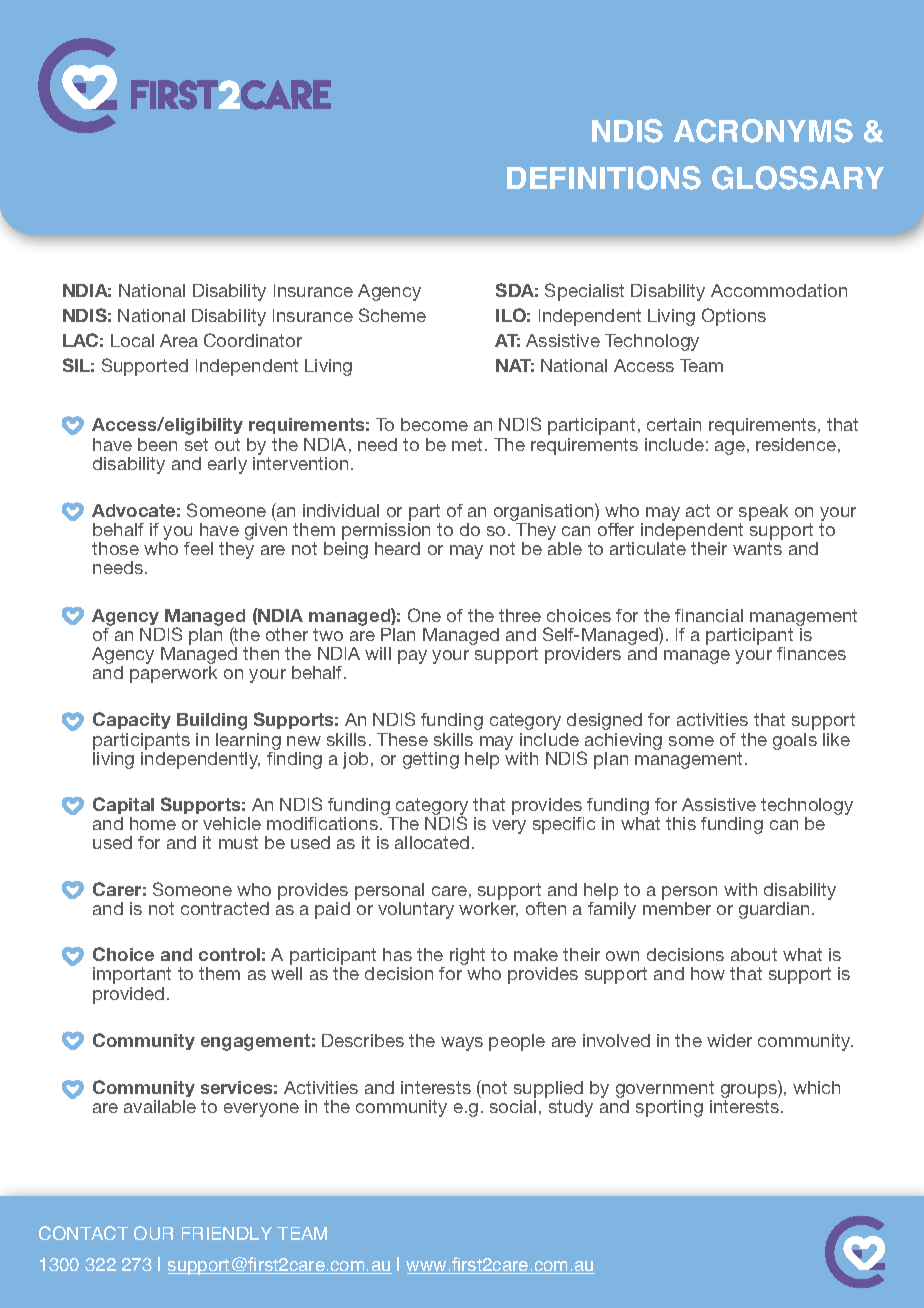 This screenshot has width=924, height=1308. What do you see at coordinates (434, 424) in the screenshot?
I see `become` at bounding box center [434, 424].
